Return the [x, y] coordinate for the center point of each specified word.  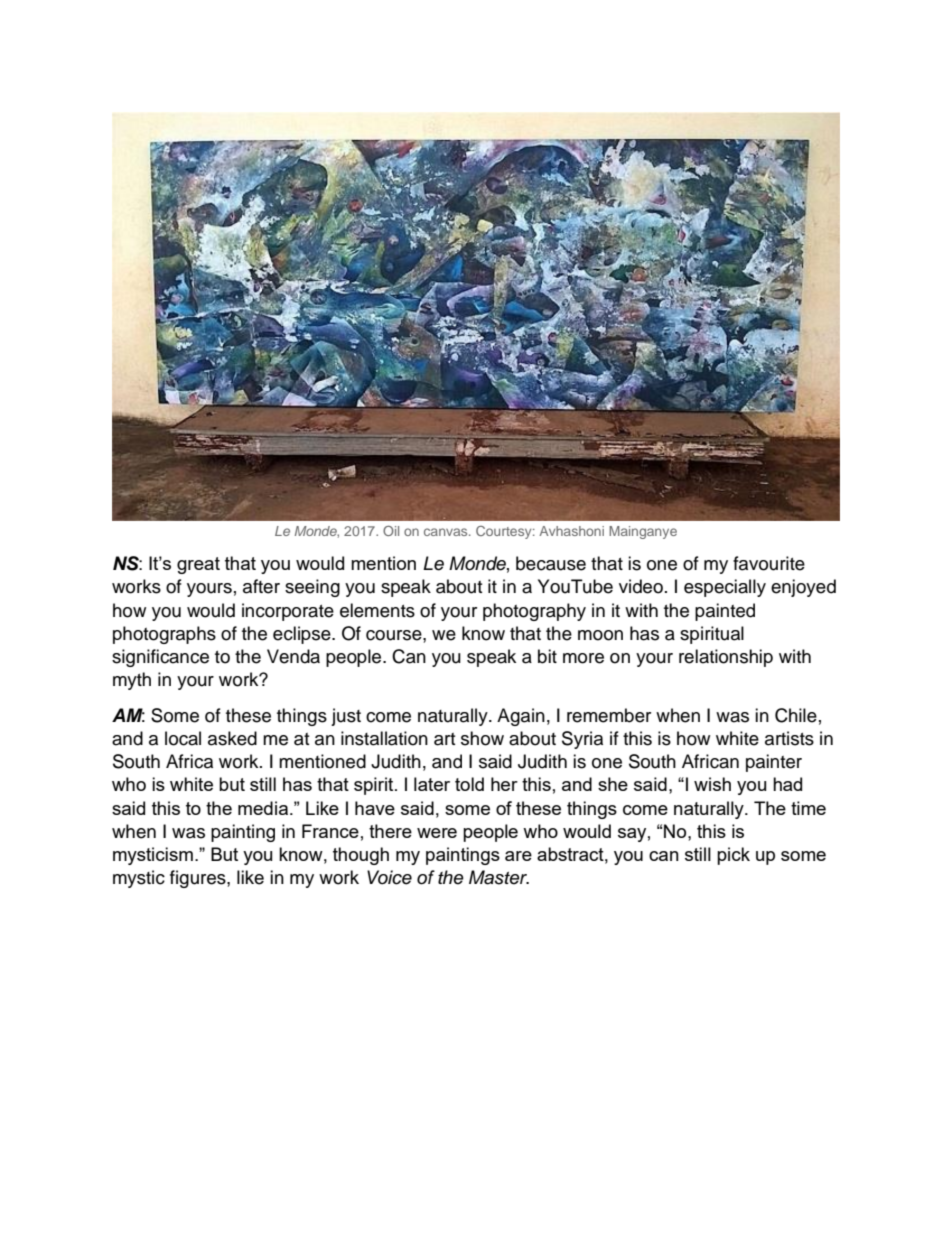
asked [232, 738]
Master [499, 877]
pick [733, 856]
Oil [391, 531]
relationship [726, 658]
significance [160, 658]
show [482, 738]
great [198, 565]
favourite [769, 563]
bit [547, 656]
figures [199, 879]
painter [774, 763]
